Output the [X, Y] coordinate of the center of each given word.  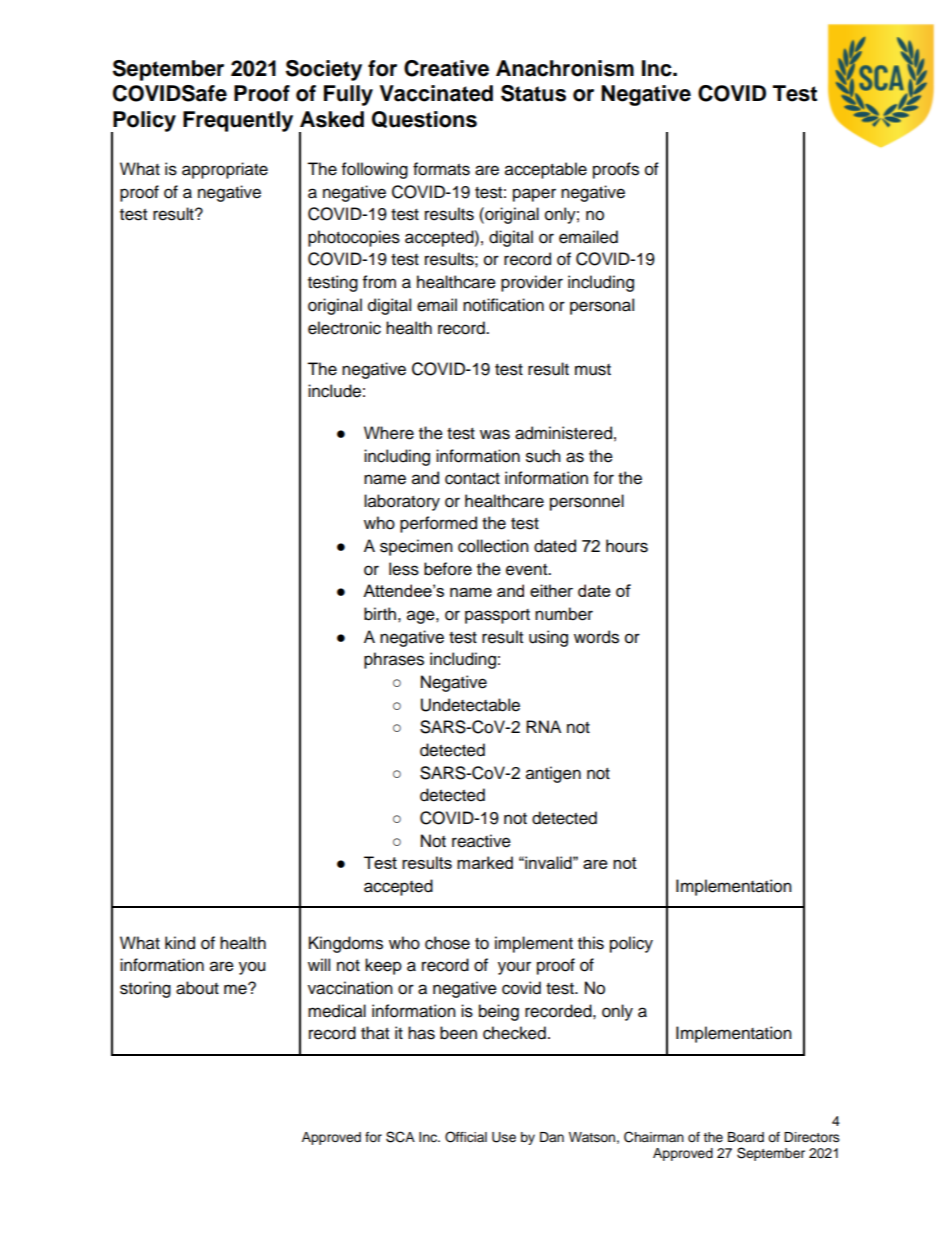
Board [746, 1137]
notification [503, 305]
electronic [344, 328]
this [591, 943]
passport [497, 616]
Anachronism [565, 68]
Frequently [238, 121]
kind [180, 943]
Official [466, 1137]
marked [485, 862]
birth [380, 614]
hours [627, 546]
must [593, 370]
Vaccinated [436, 93]
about [197, 988]
